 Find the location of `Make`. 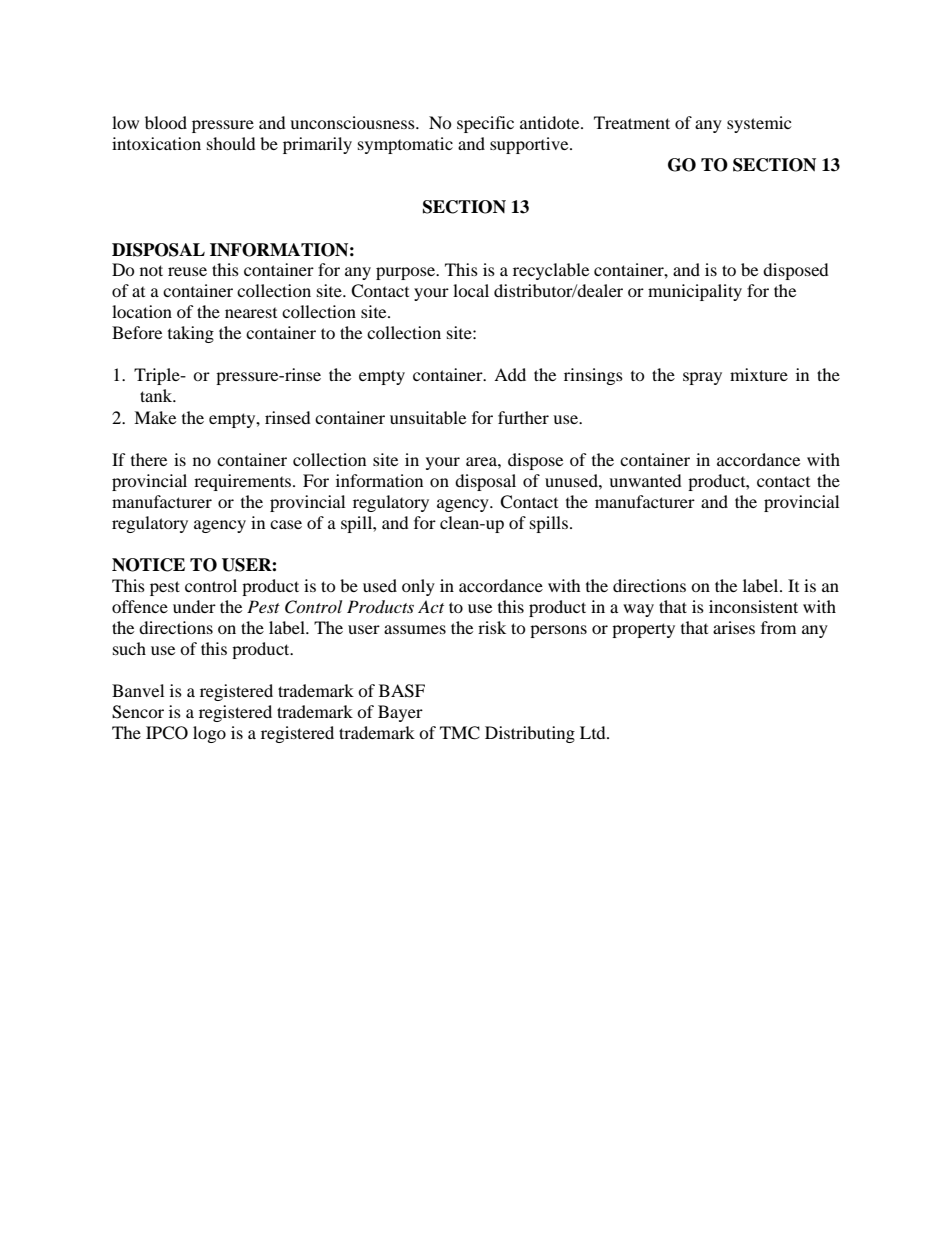

Make is located at coordinates (155, 417).
